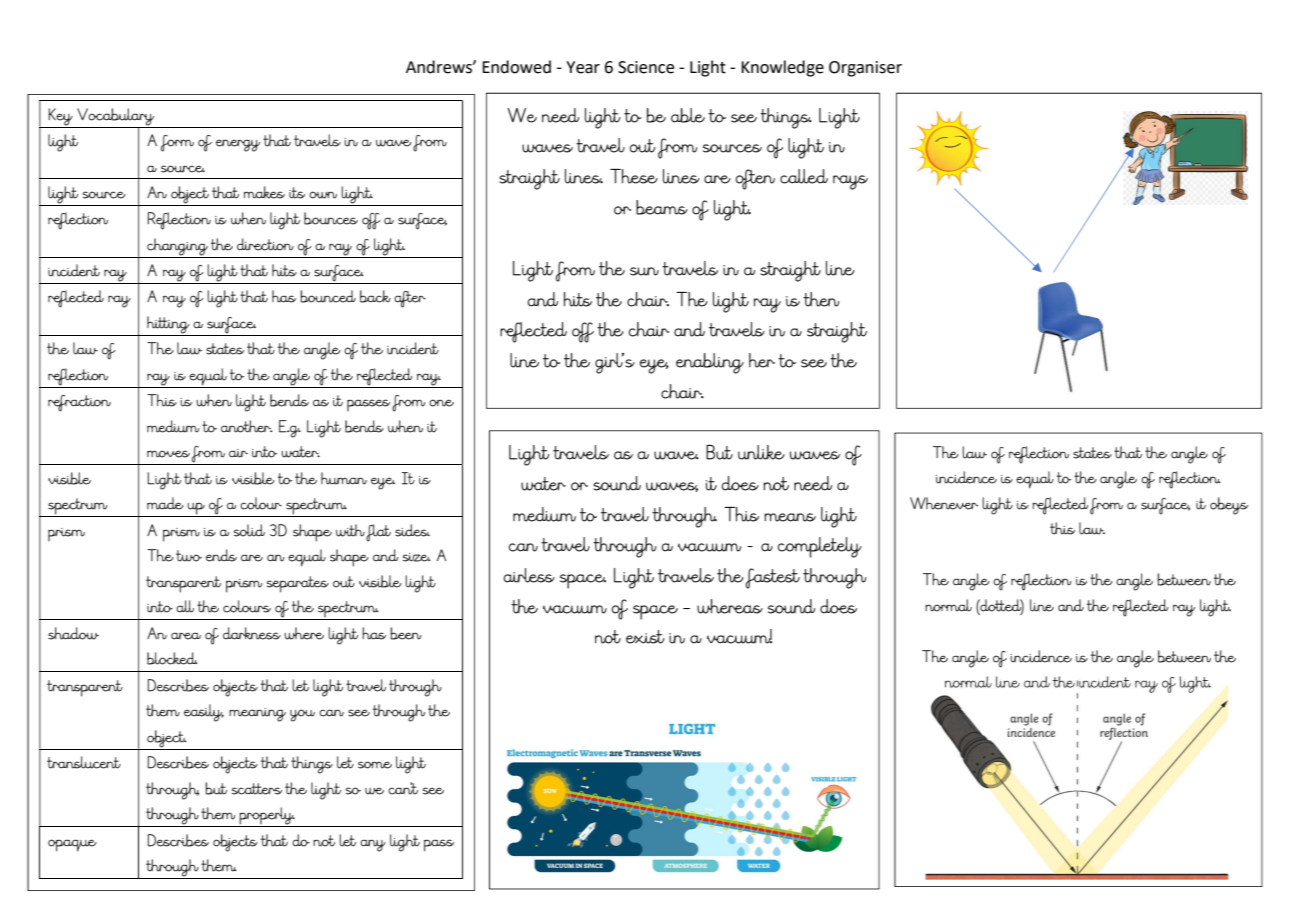 The image size is (1308, 924). I want to click on then, so click(821, 299).
